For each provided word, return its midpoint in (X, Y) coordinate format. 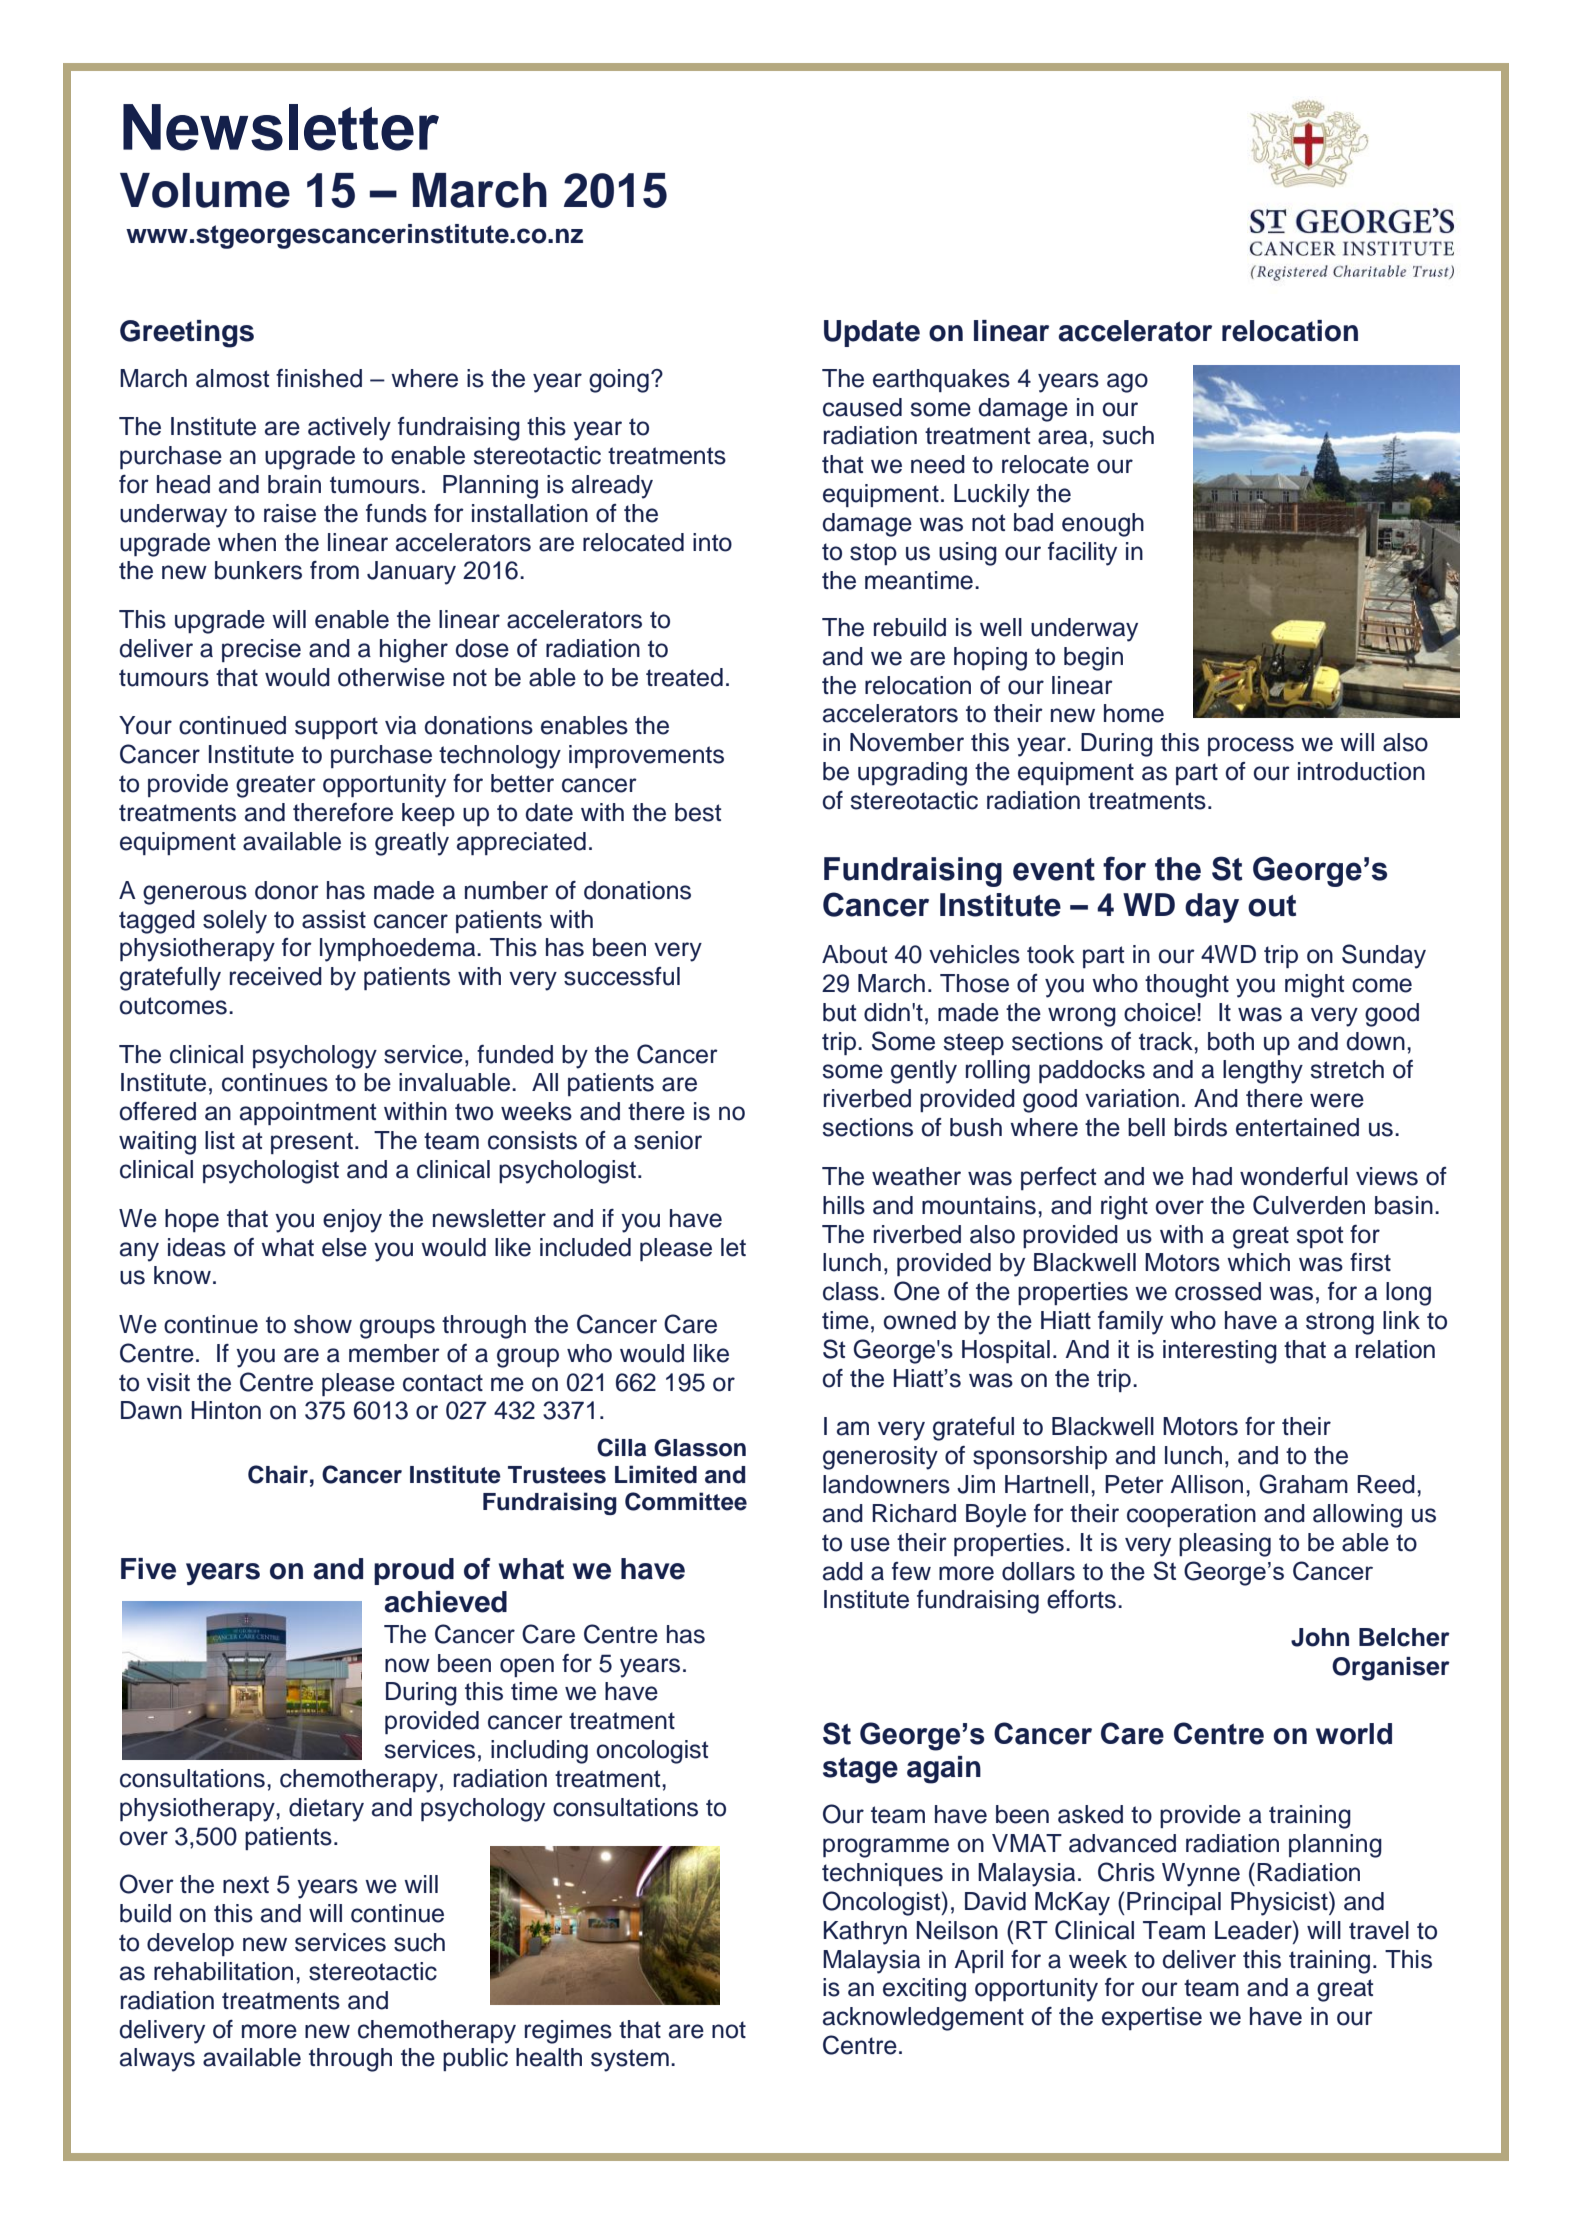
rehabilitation (223, 1971)
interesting (1220, 1352)
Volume (205, 190)
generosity (880, 1458)
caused (862, 407)
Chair (278, 1474)
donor (287, 890)
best (698, 812)
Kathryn (865, 1933)
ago (1127, 383)
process (1251, 746)
